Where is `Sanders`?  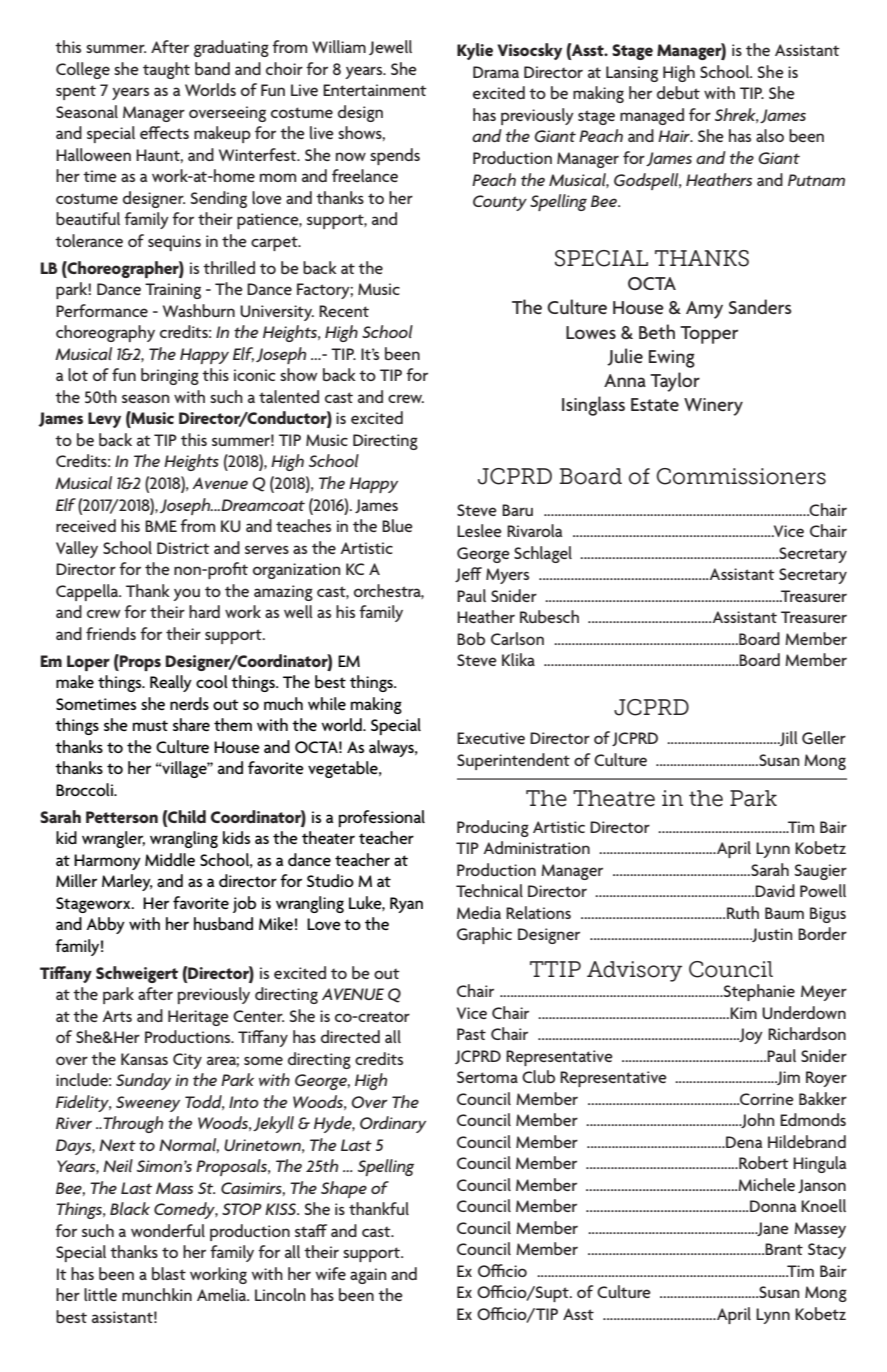 Sanders is located at coordinates (760, 307).
